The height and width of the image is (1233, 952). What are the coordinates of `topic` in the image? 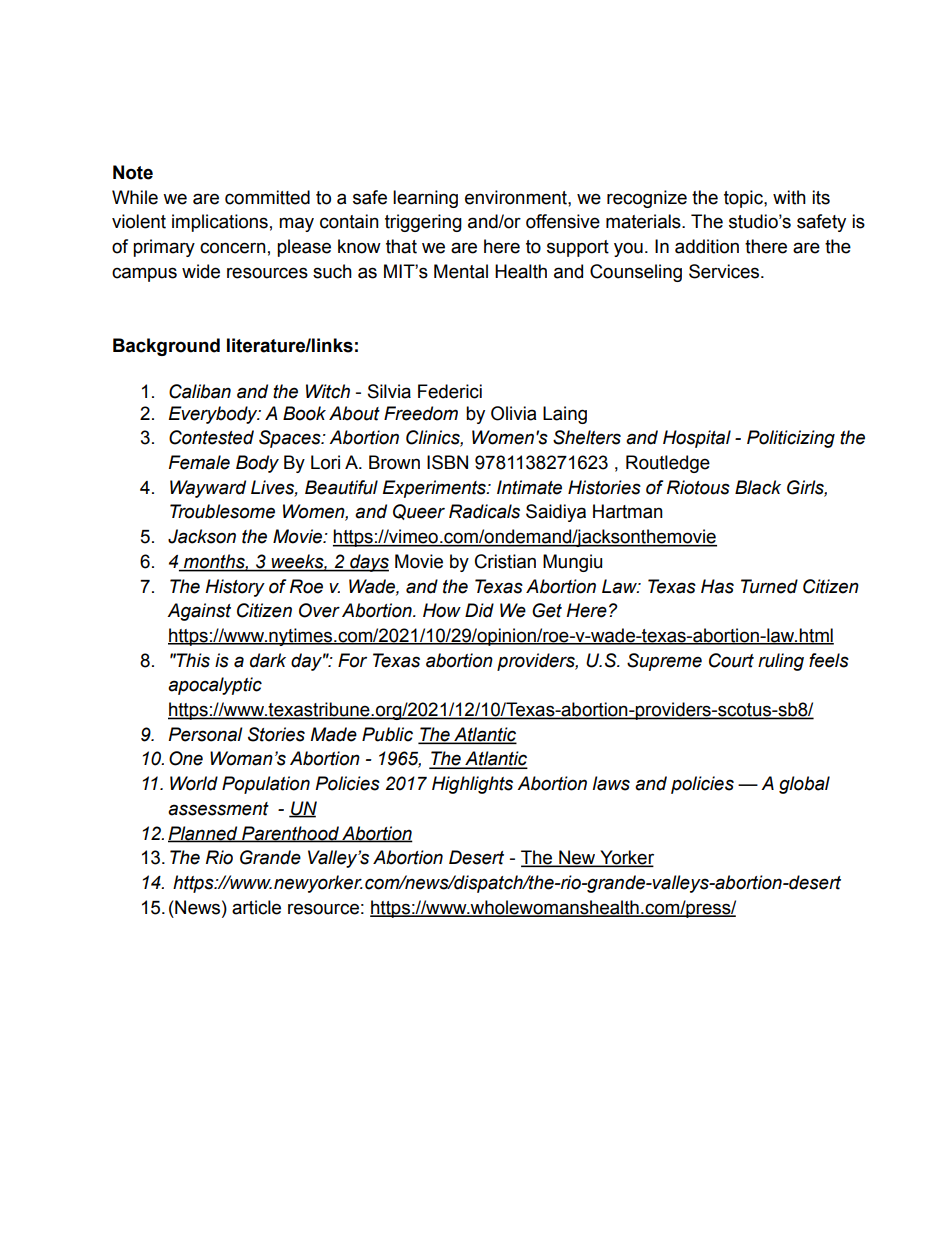 It's located at (744, 199).
